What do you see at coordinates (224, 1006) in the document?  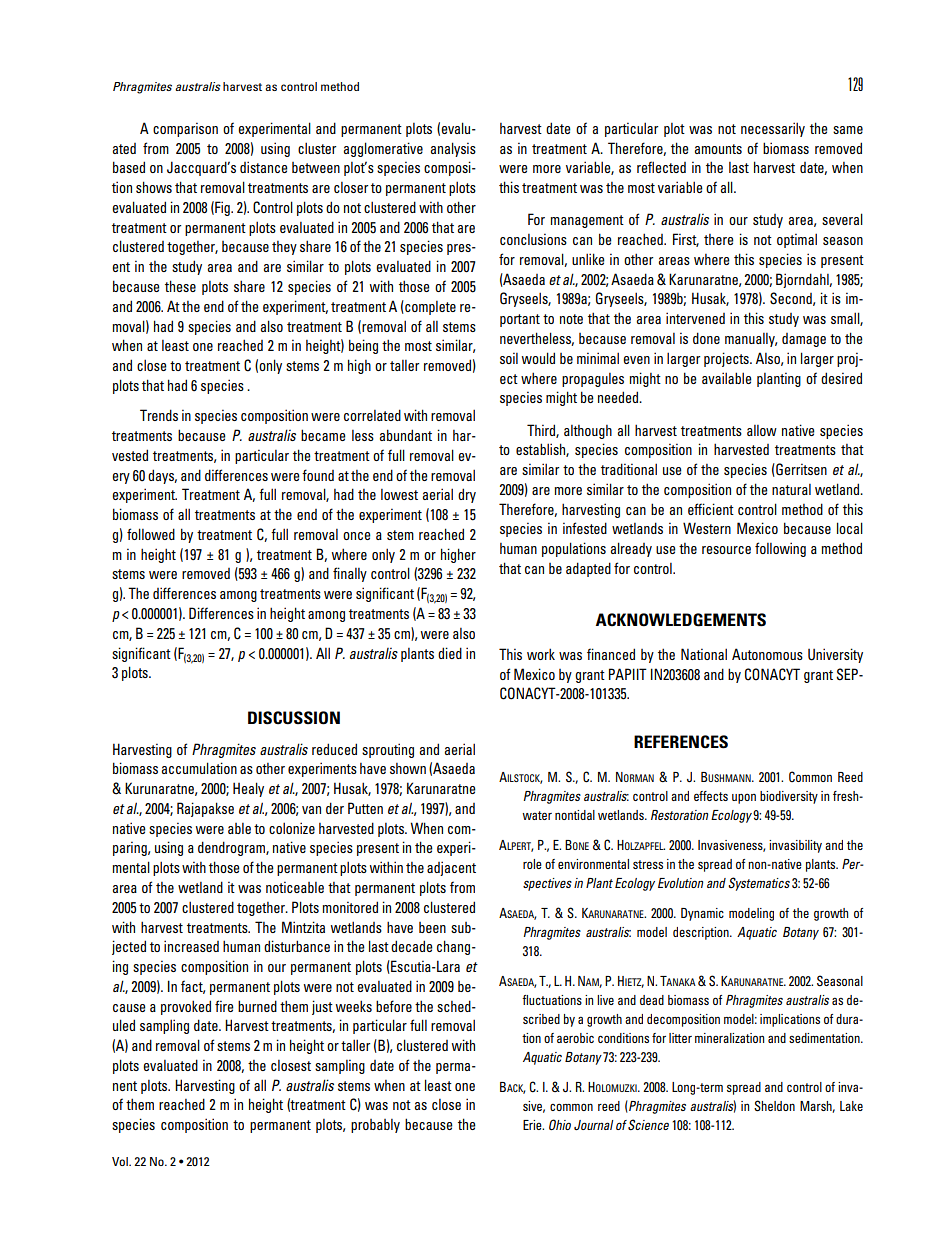 I see `fire` at bounding box center [224, 1006].
